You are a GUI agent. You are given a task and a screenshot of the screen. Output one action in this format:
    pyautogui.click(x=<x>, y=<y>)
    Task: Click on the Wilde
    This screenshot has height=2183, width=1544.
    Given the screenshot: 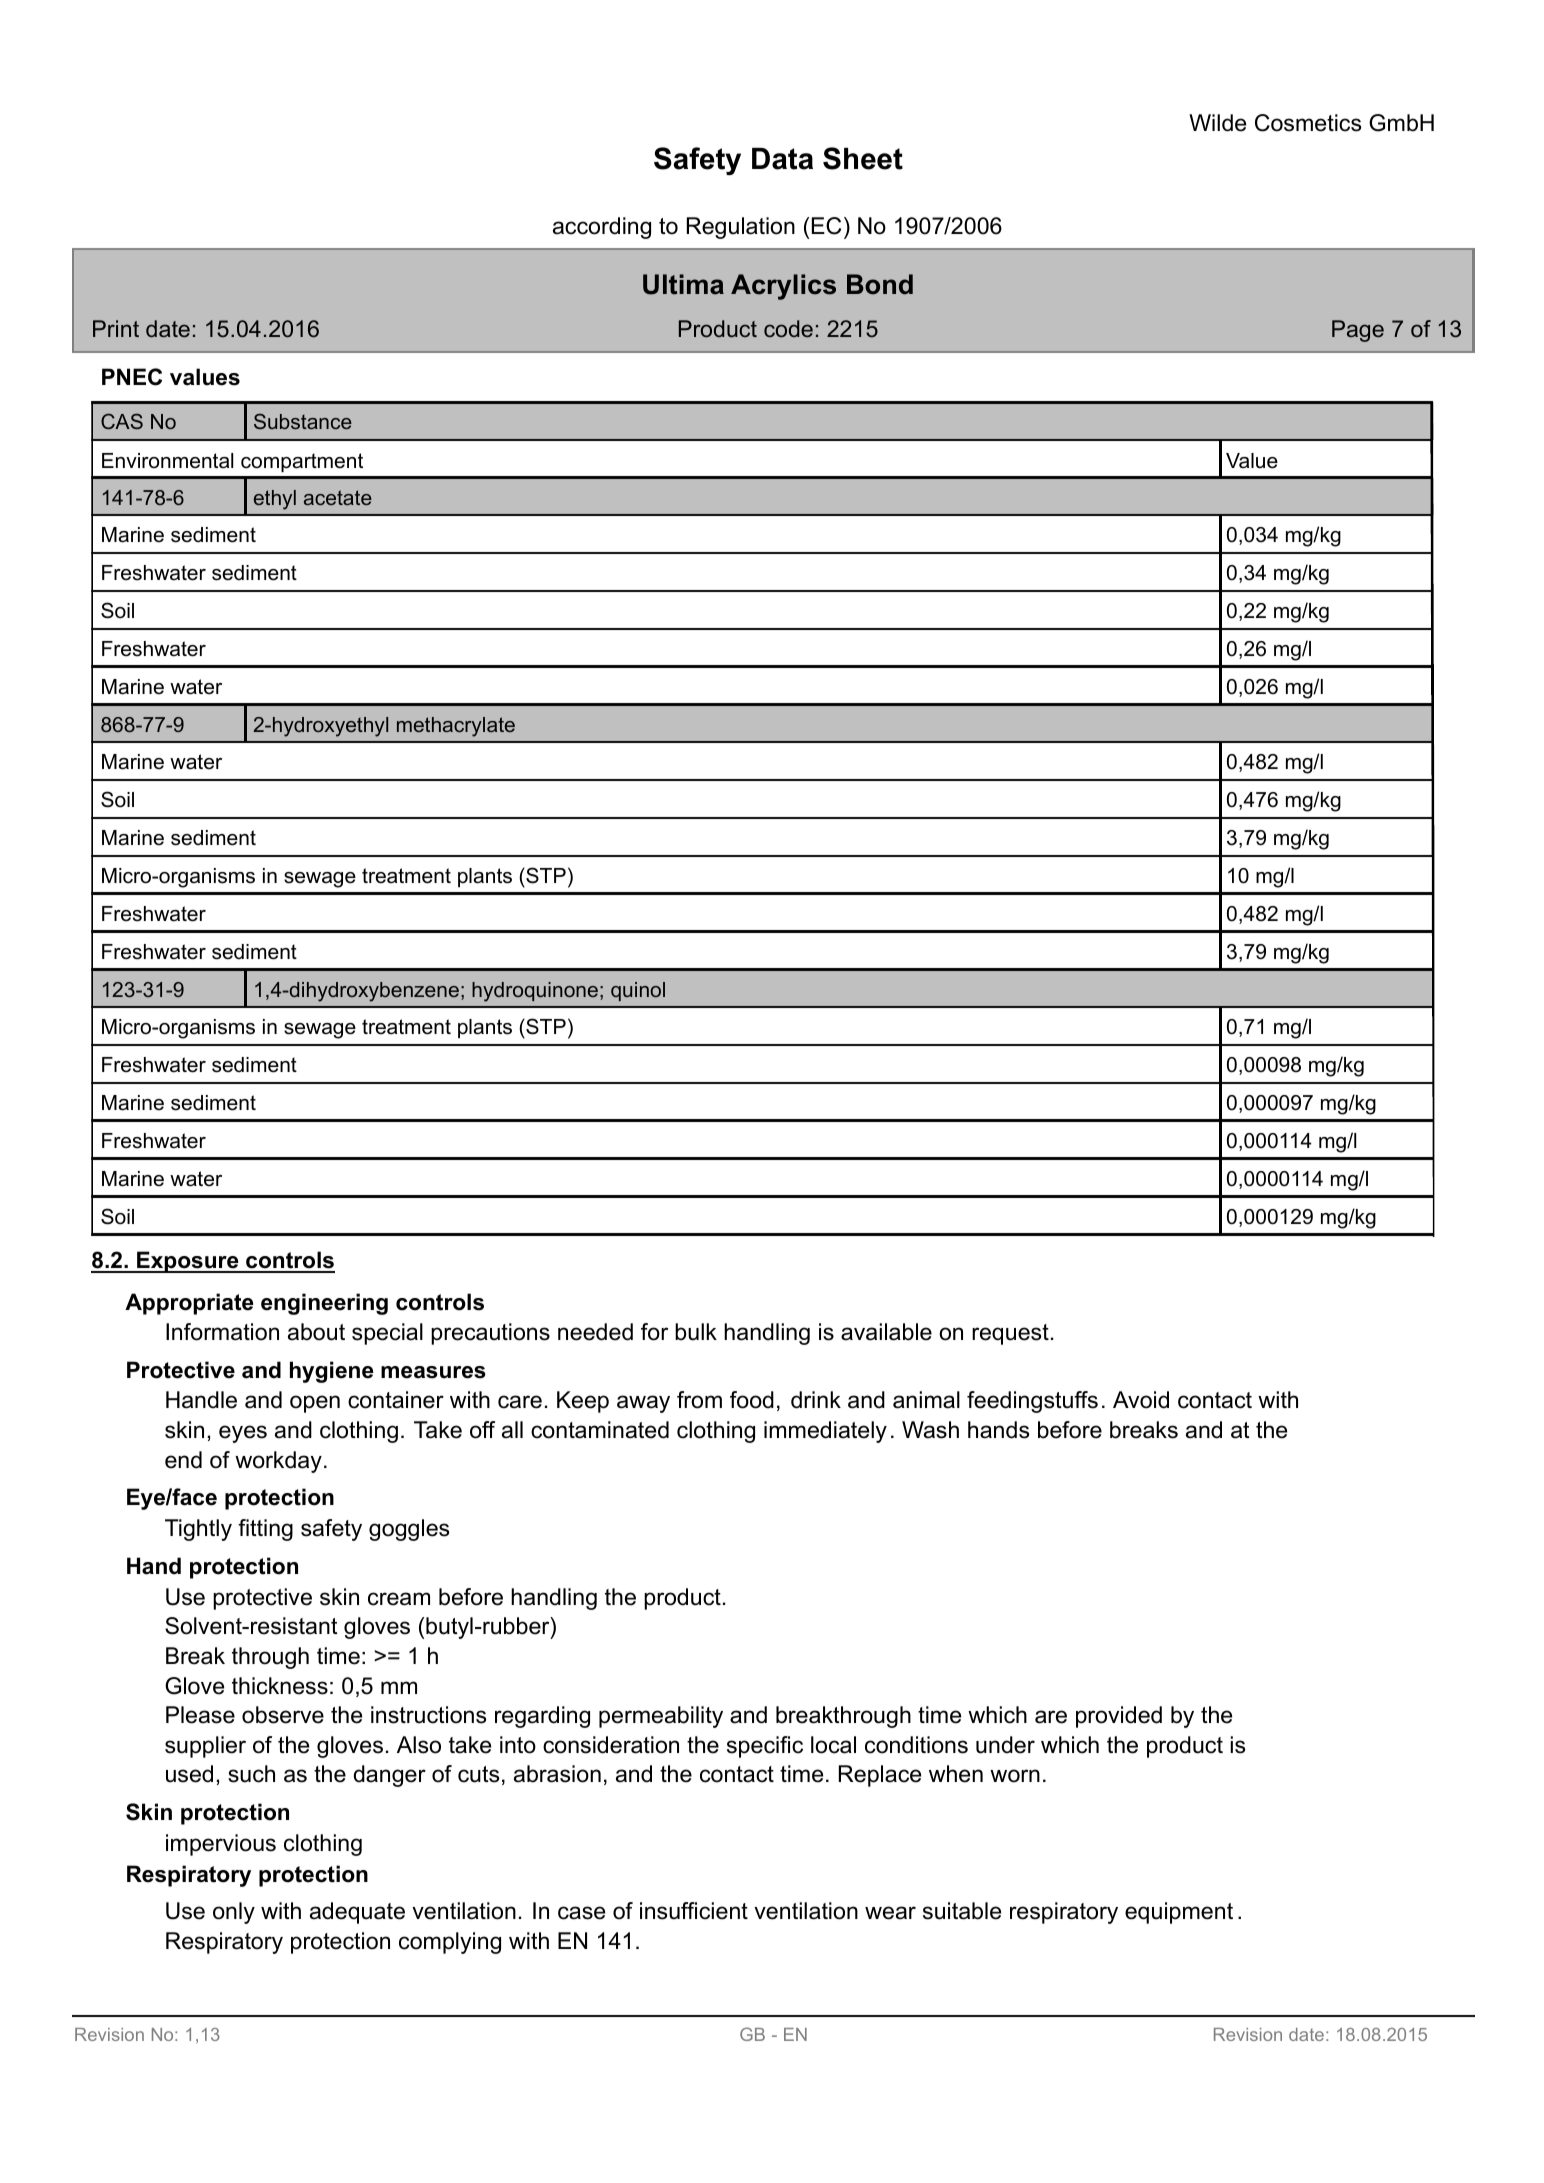 What is the action you would take?
    pyautogui.click(x=1217, y=123)
